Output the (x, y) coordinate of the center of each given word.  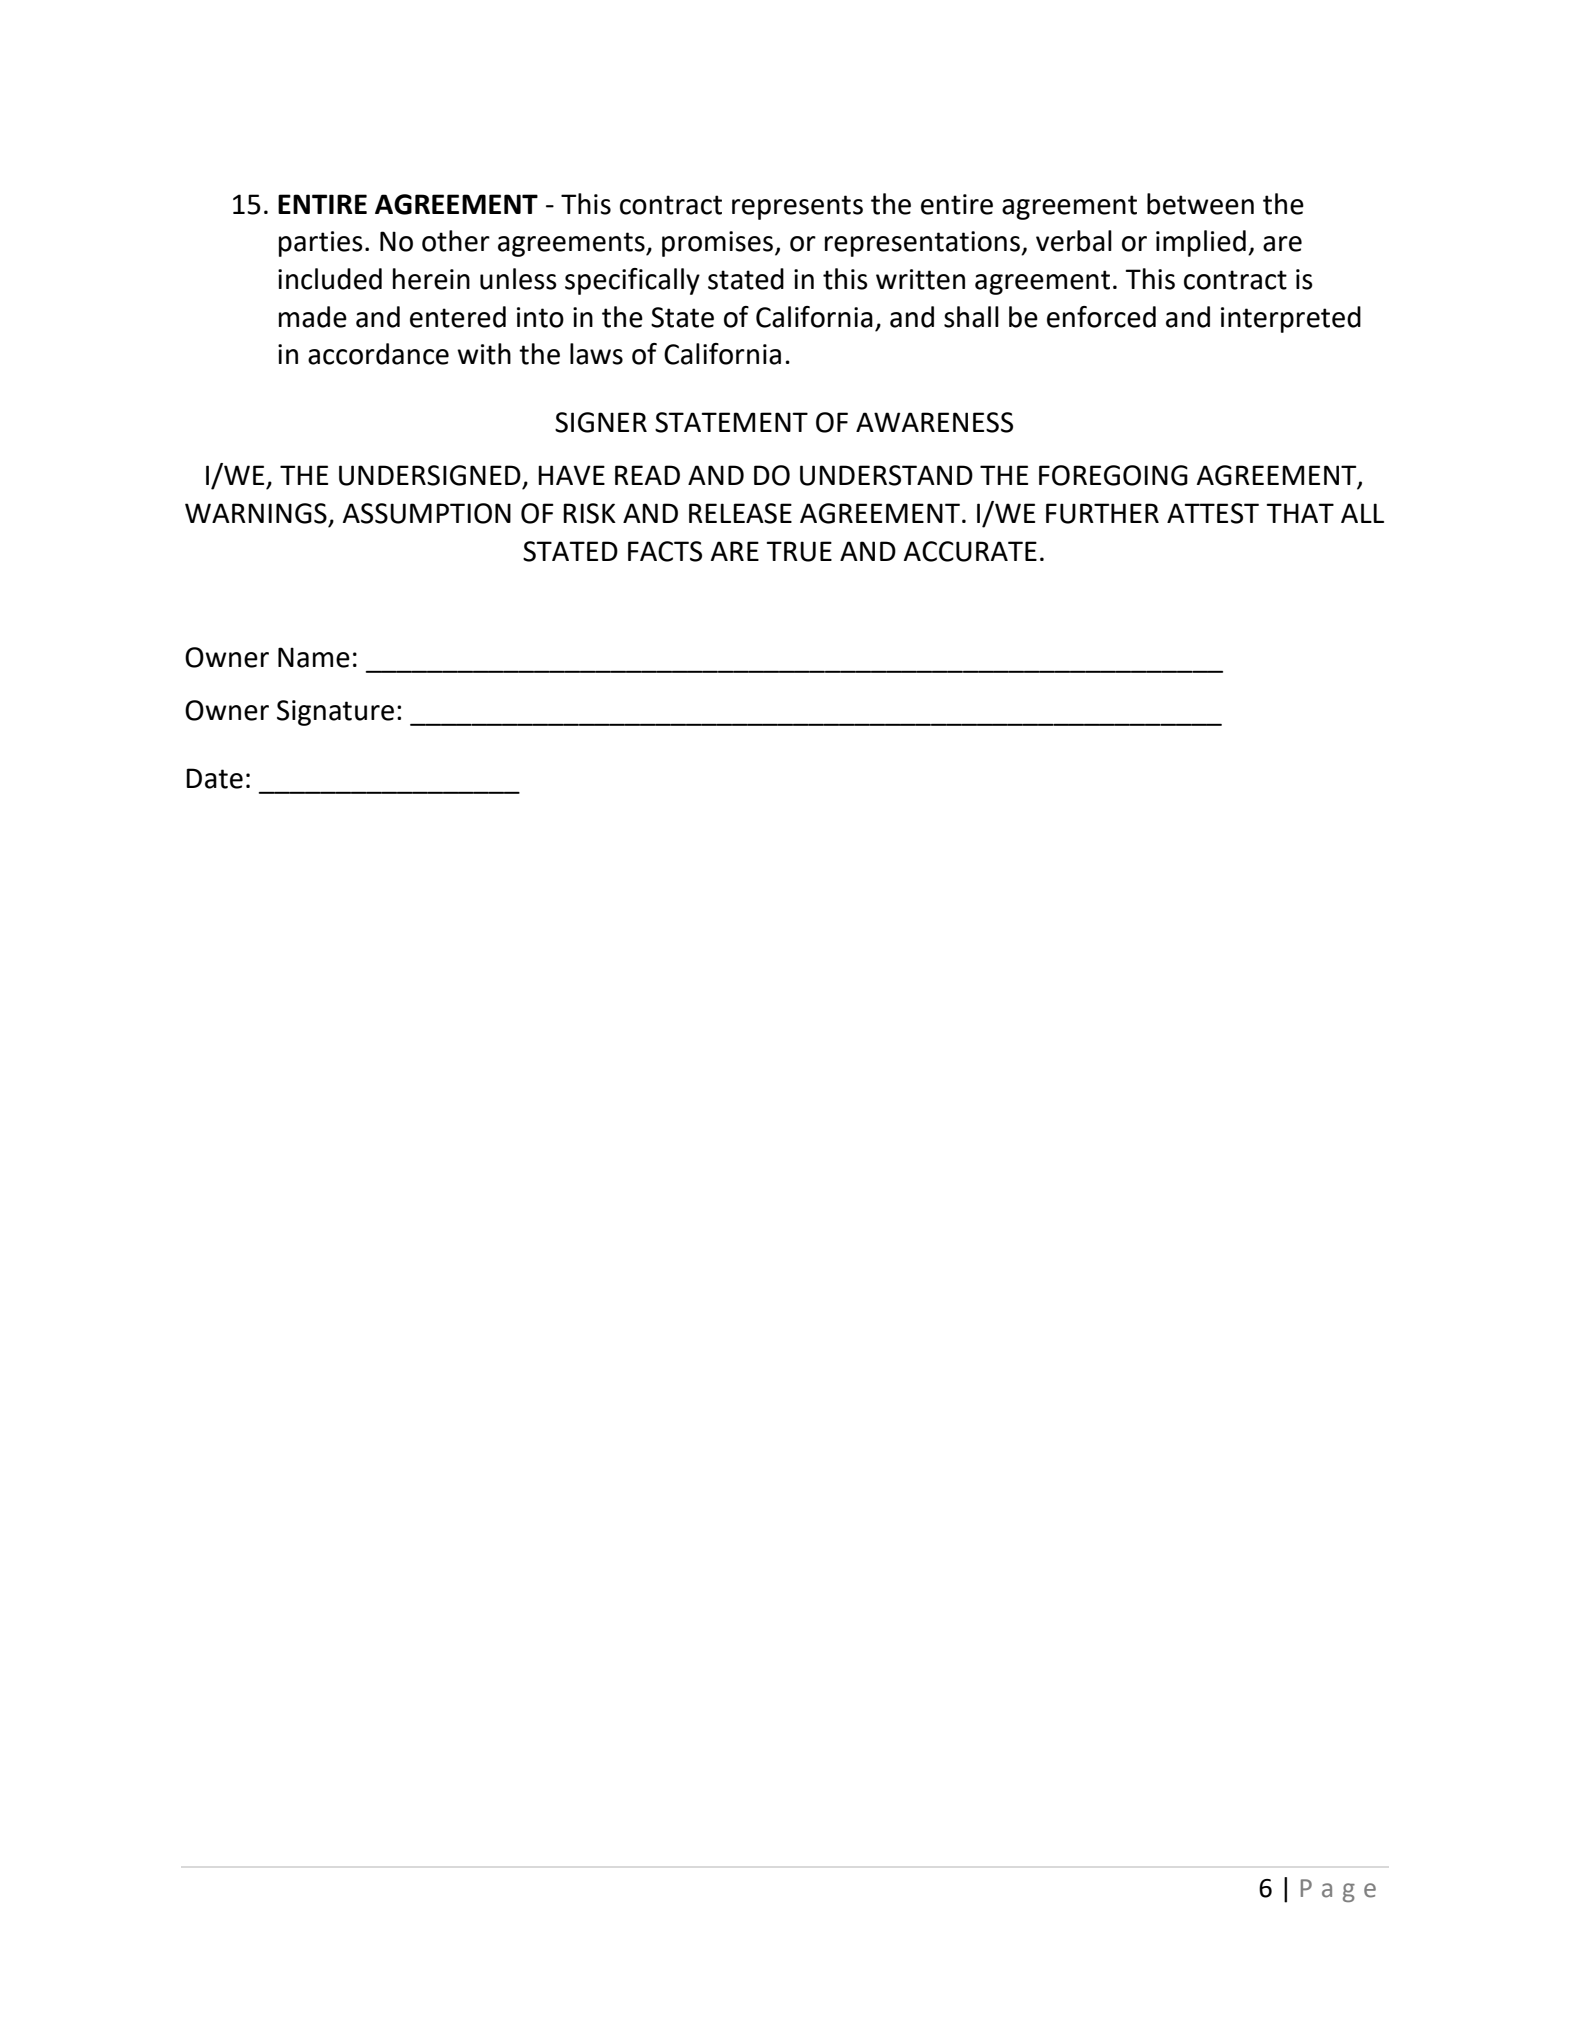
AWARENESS (934, 422)
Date (214, 778)
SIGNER (601, 422)
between (1200, 204)
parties (321, 244)
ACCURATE (970, 551)
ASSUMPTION (427, 513)
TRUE (799, 551)
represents (797, 207)
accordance (378, 354)
